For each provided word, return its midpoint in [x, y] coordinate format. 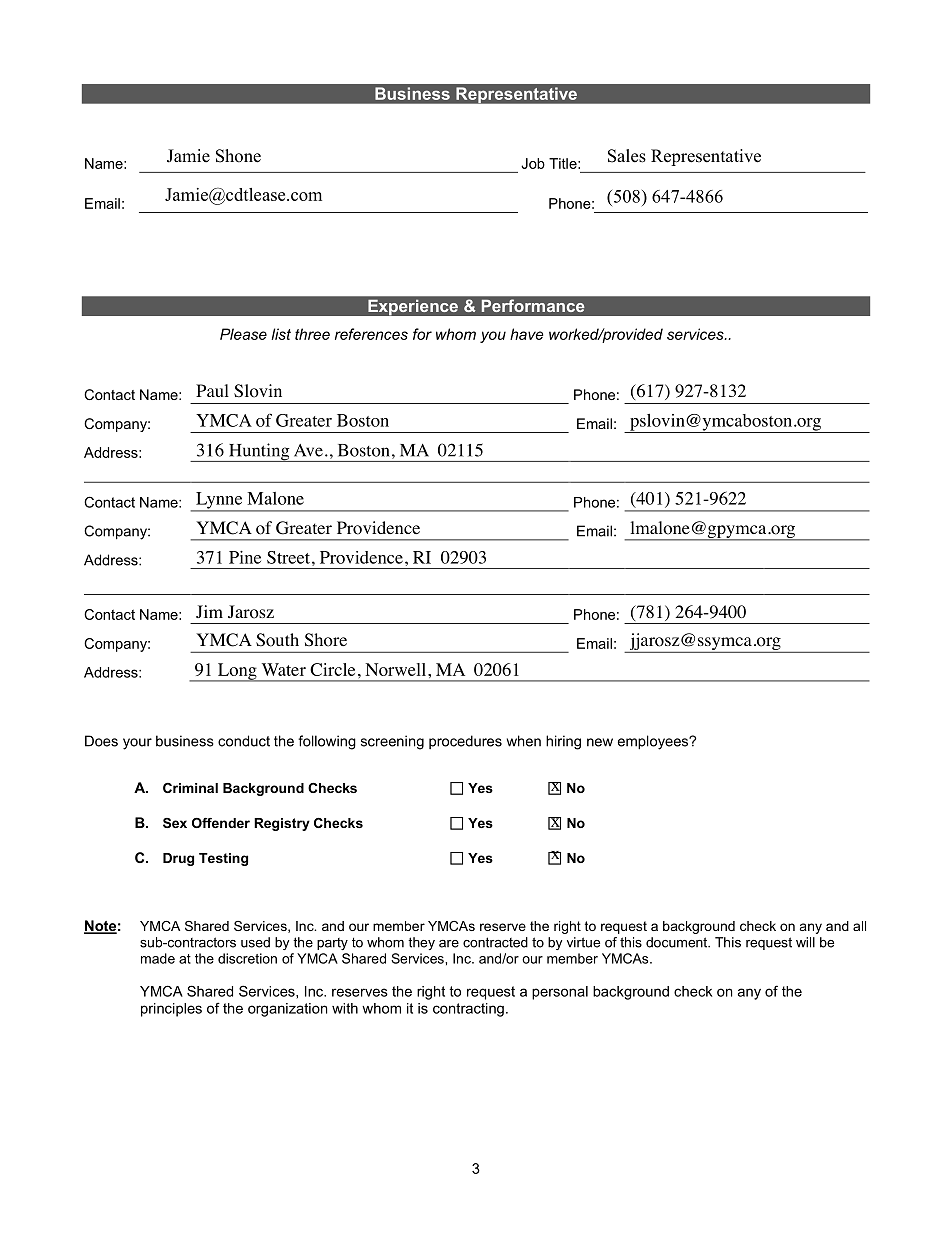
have [526, 334]
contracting [468, 1010]
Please [243, 334]
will [805, 942]
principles [171, 1010]
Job [533, 163]
